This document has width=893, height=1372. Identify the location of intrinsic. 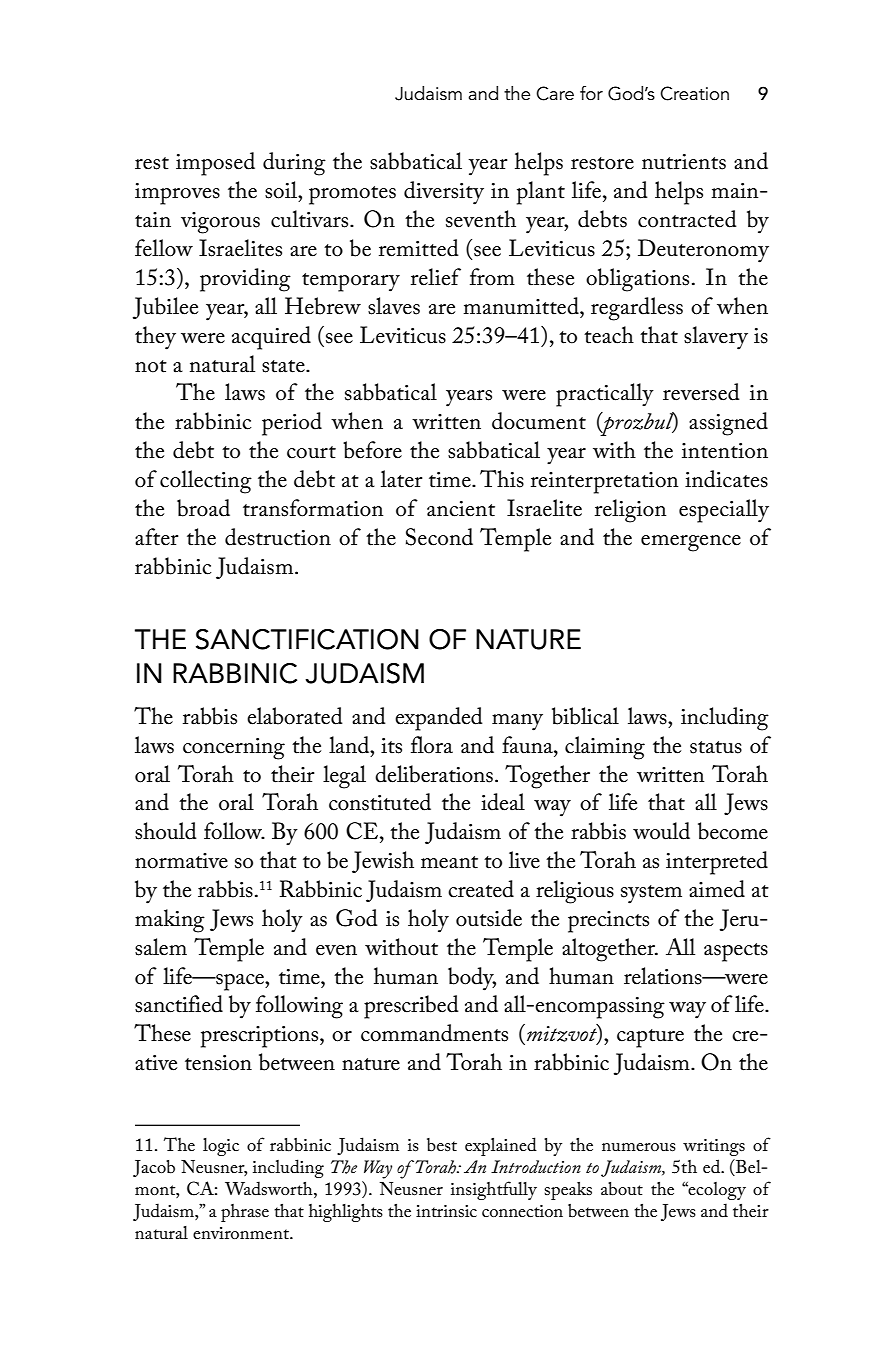
(446, 1211).
